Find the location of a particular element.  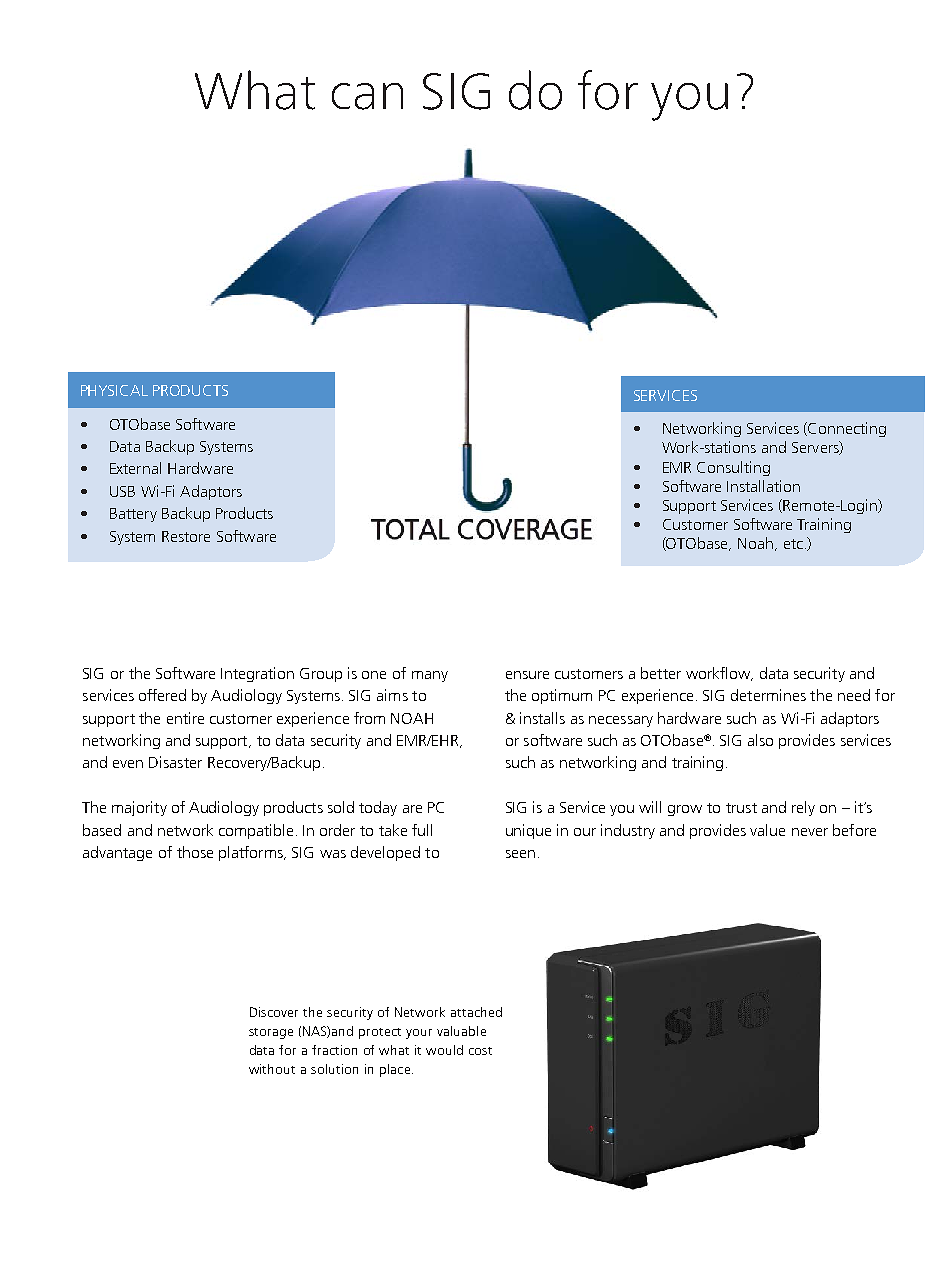

Consulting is located at coordinates (733, 468).
